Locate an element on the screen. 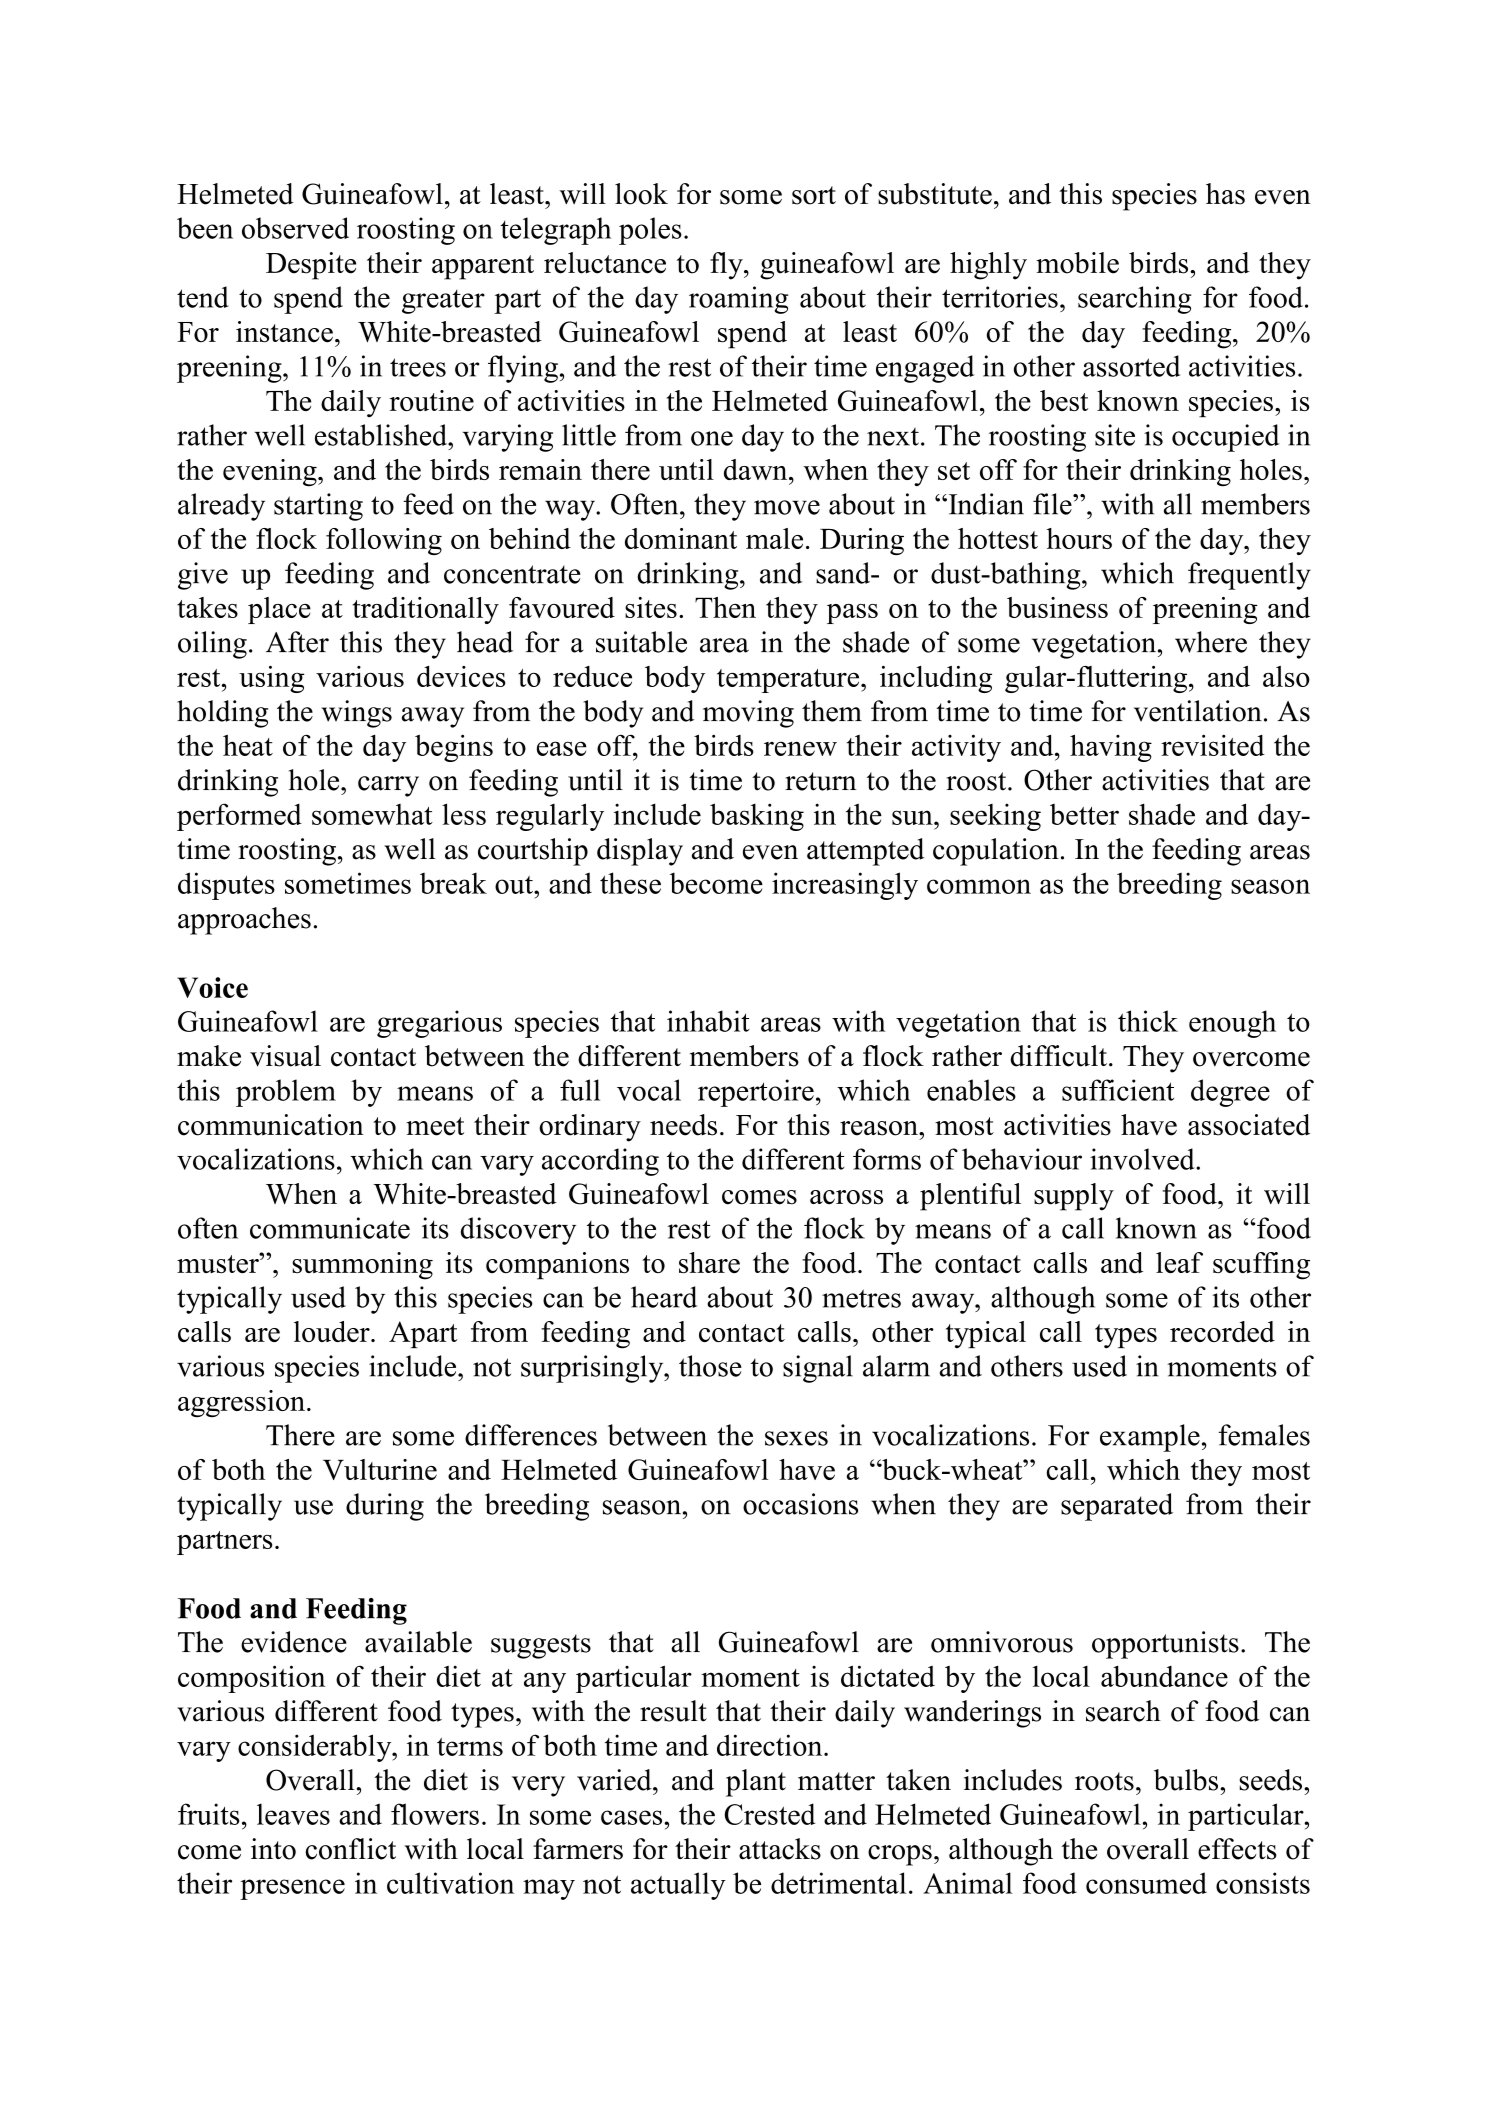 The width and height of the screenshot is (1487, 2104). conflict is located at coordinates (351, 1849).
